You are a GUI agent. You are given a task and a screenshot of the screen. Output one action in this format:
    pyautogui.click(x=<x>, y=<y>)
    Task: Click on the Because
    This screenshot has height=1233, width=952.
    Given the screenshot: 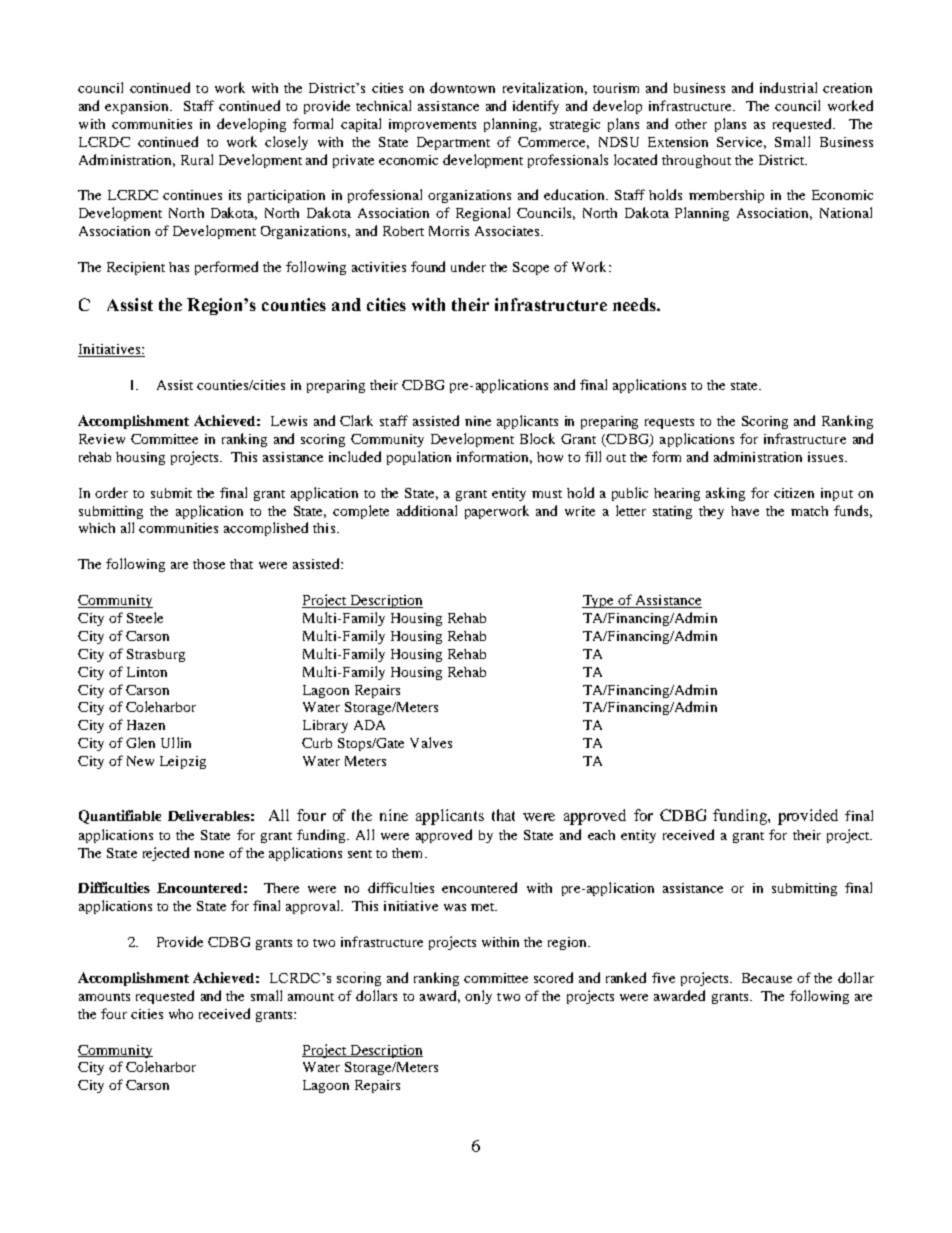 What is the action you would take?
    pyautogui.click(x=767, y=978)
